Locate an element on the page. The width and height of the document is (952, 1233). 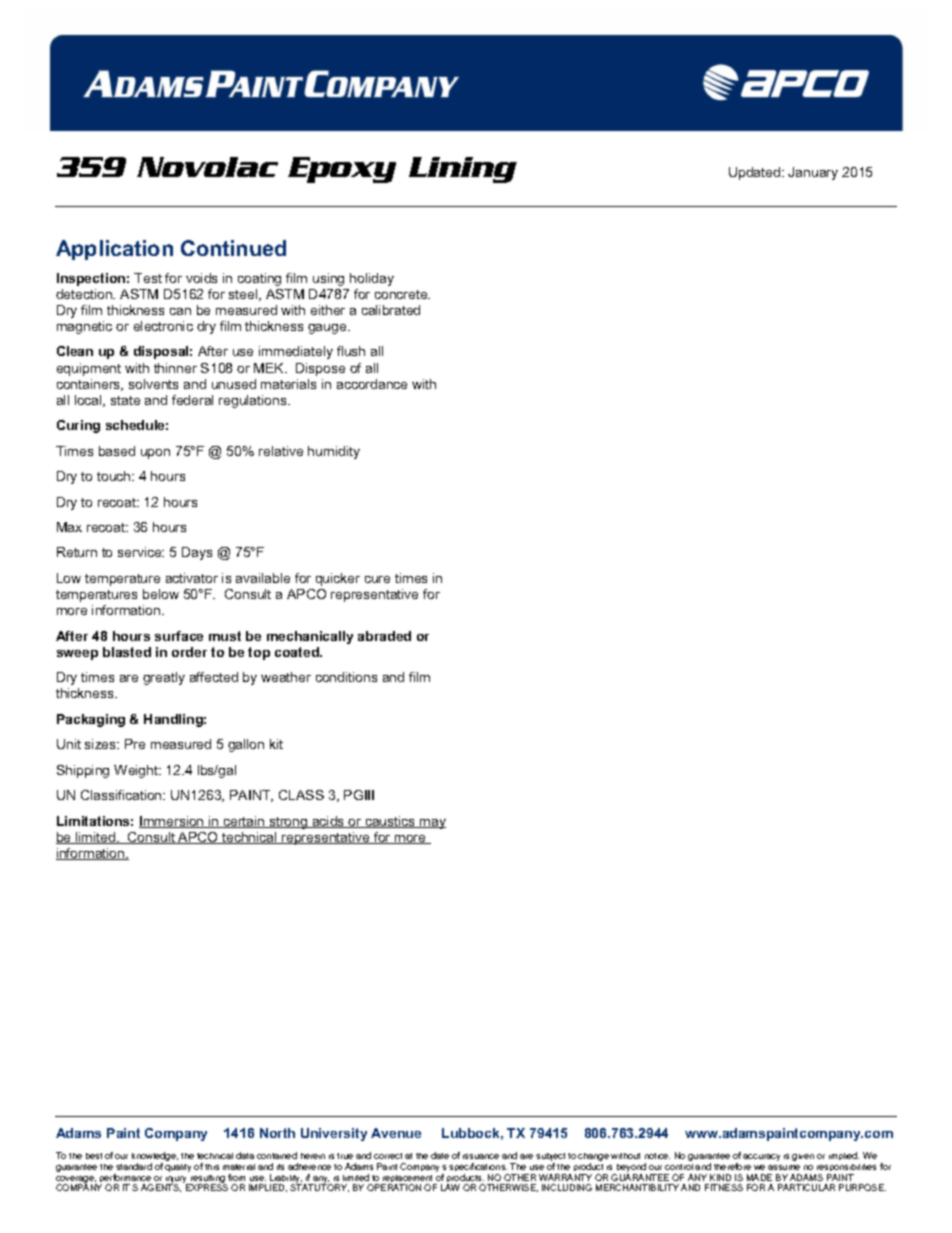
caustics is located at coordinates (390, 822).
